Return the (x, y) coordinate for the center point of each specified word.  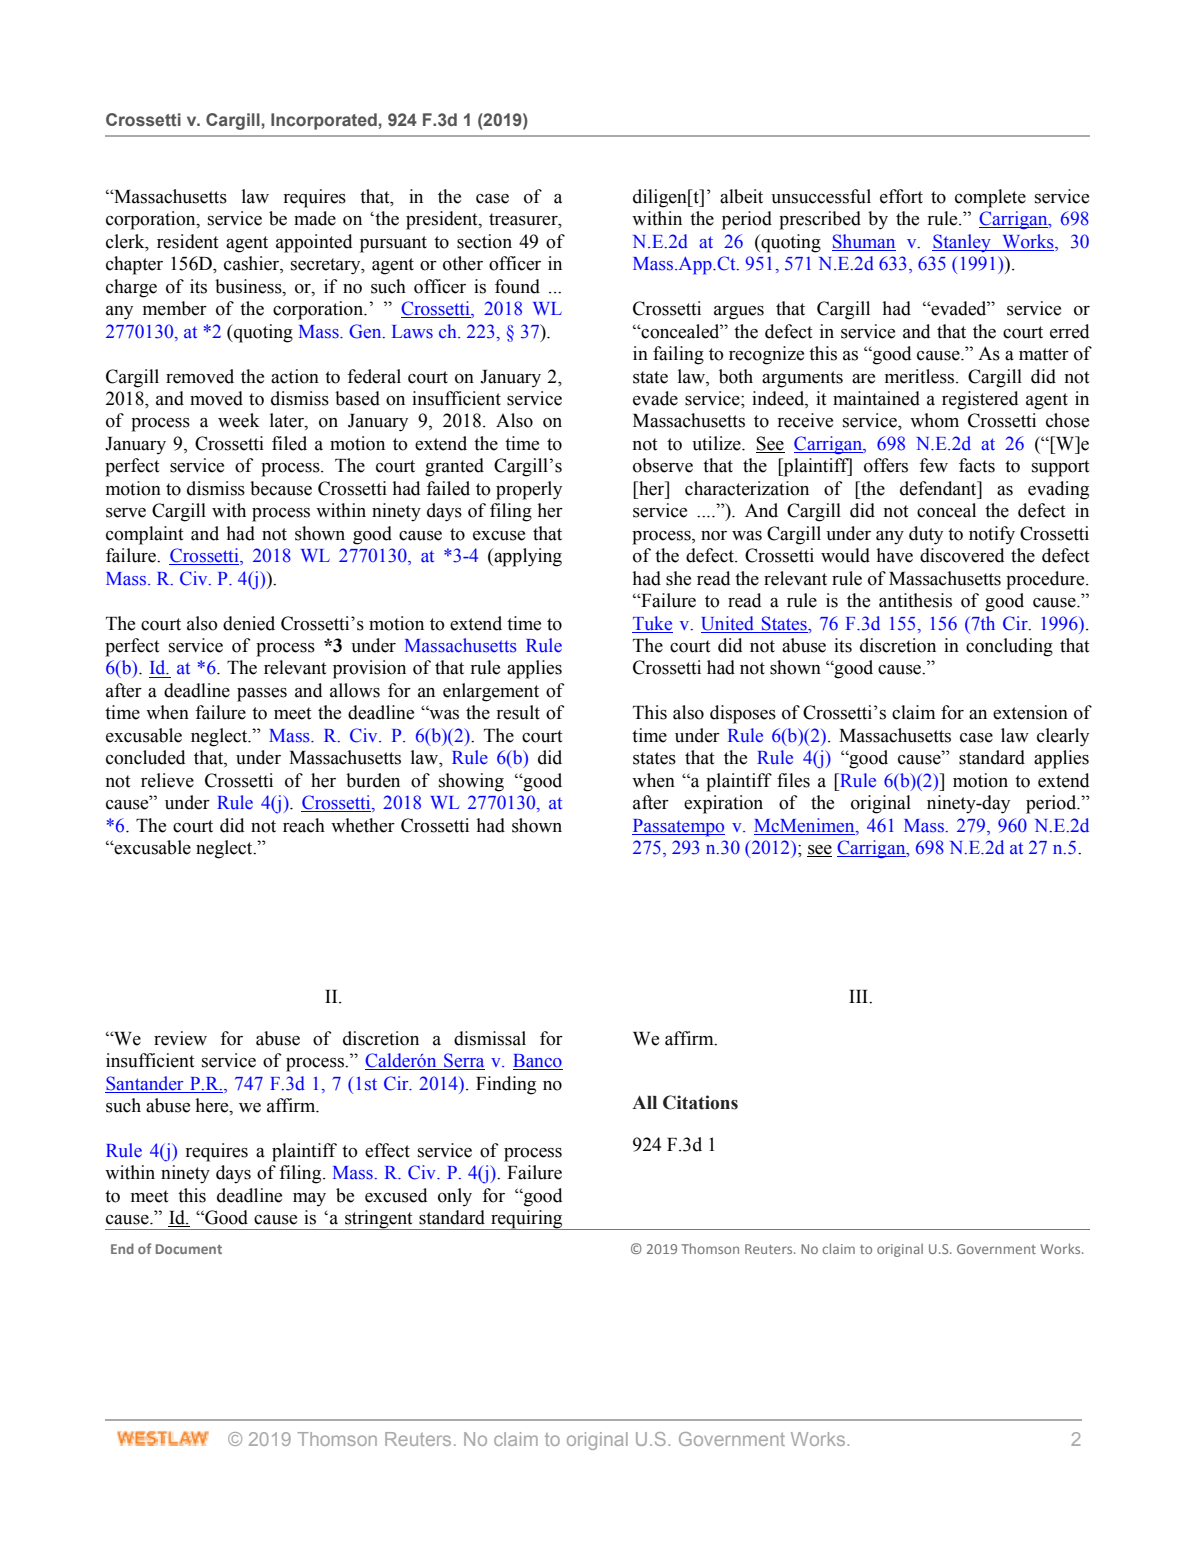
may (309, 1200)
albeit (741, 196)
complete (990, 198)
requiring (527, 1220)
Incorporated (324, 121)
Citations (700, 1102)
